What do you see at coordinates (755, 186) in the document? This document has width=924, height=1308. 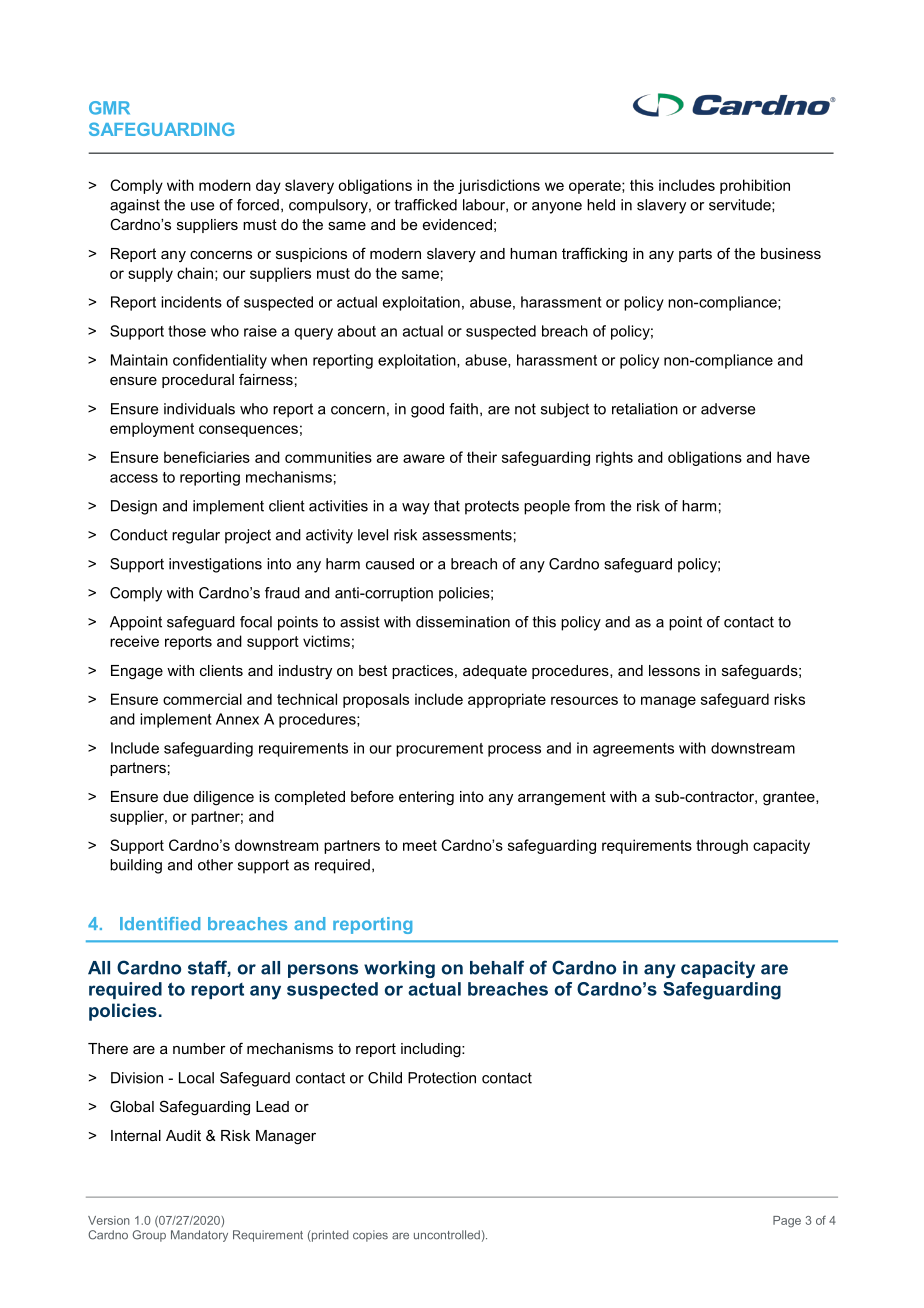 I see `prohibition` at bounding box center [755, 186].
